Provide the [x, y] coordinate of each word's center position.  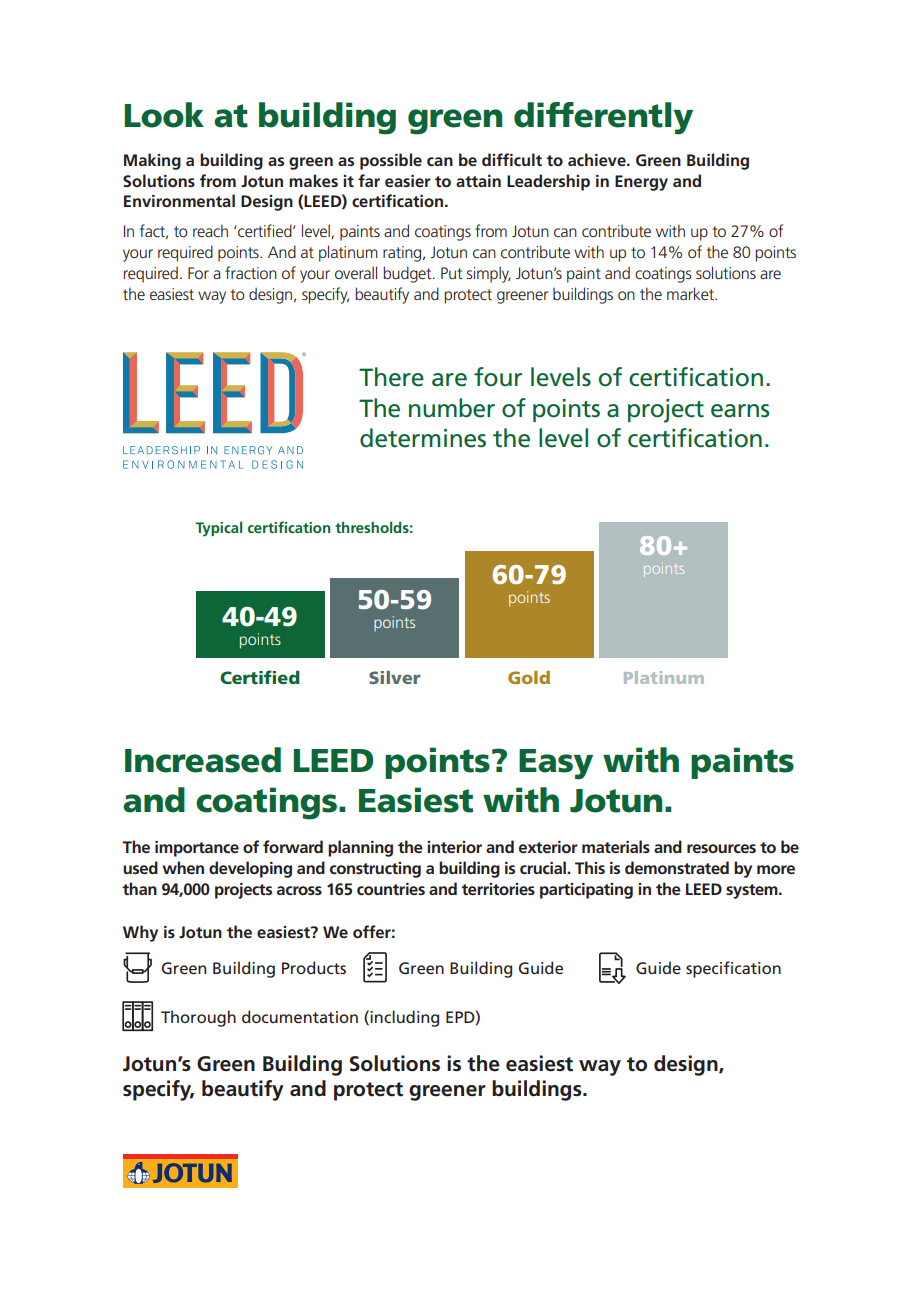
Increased [203, 760]
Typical [218, 529]
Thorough [198, 1018]
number [452, 408]
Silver [395, 677]
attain [478, 181]
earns [740, 411]
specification [733, 969]
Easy [556, 764]
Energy [641, 183]
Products [314, 967]
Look [164, 115]
